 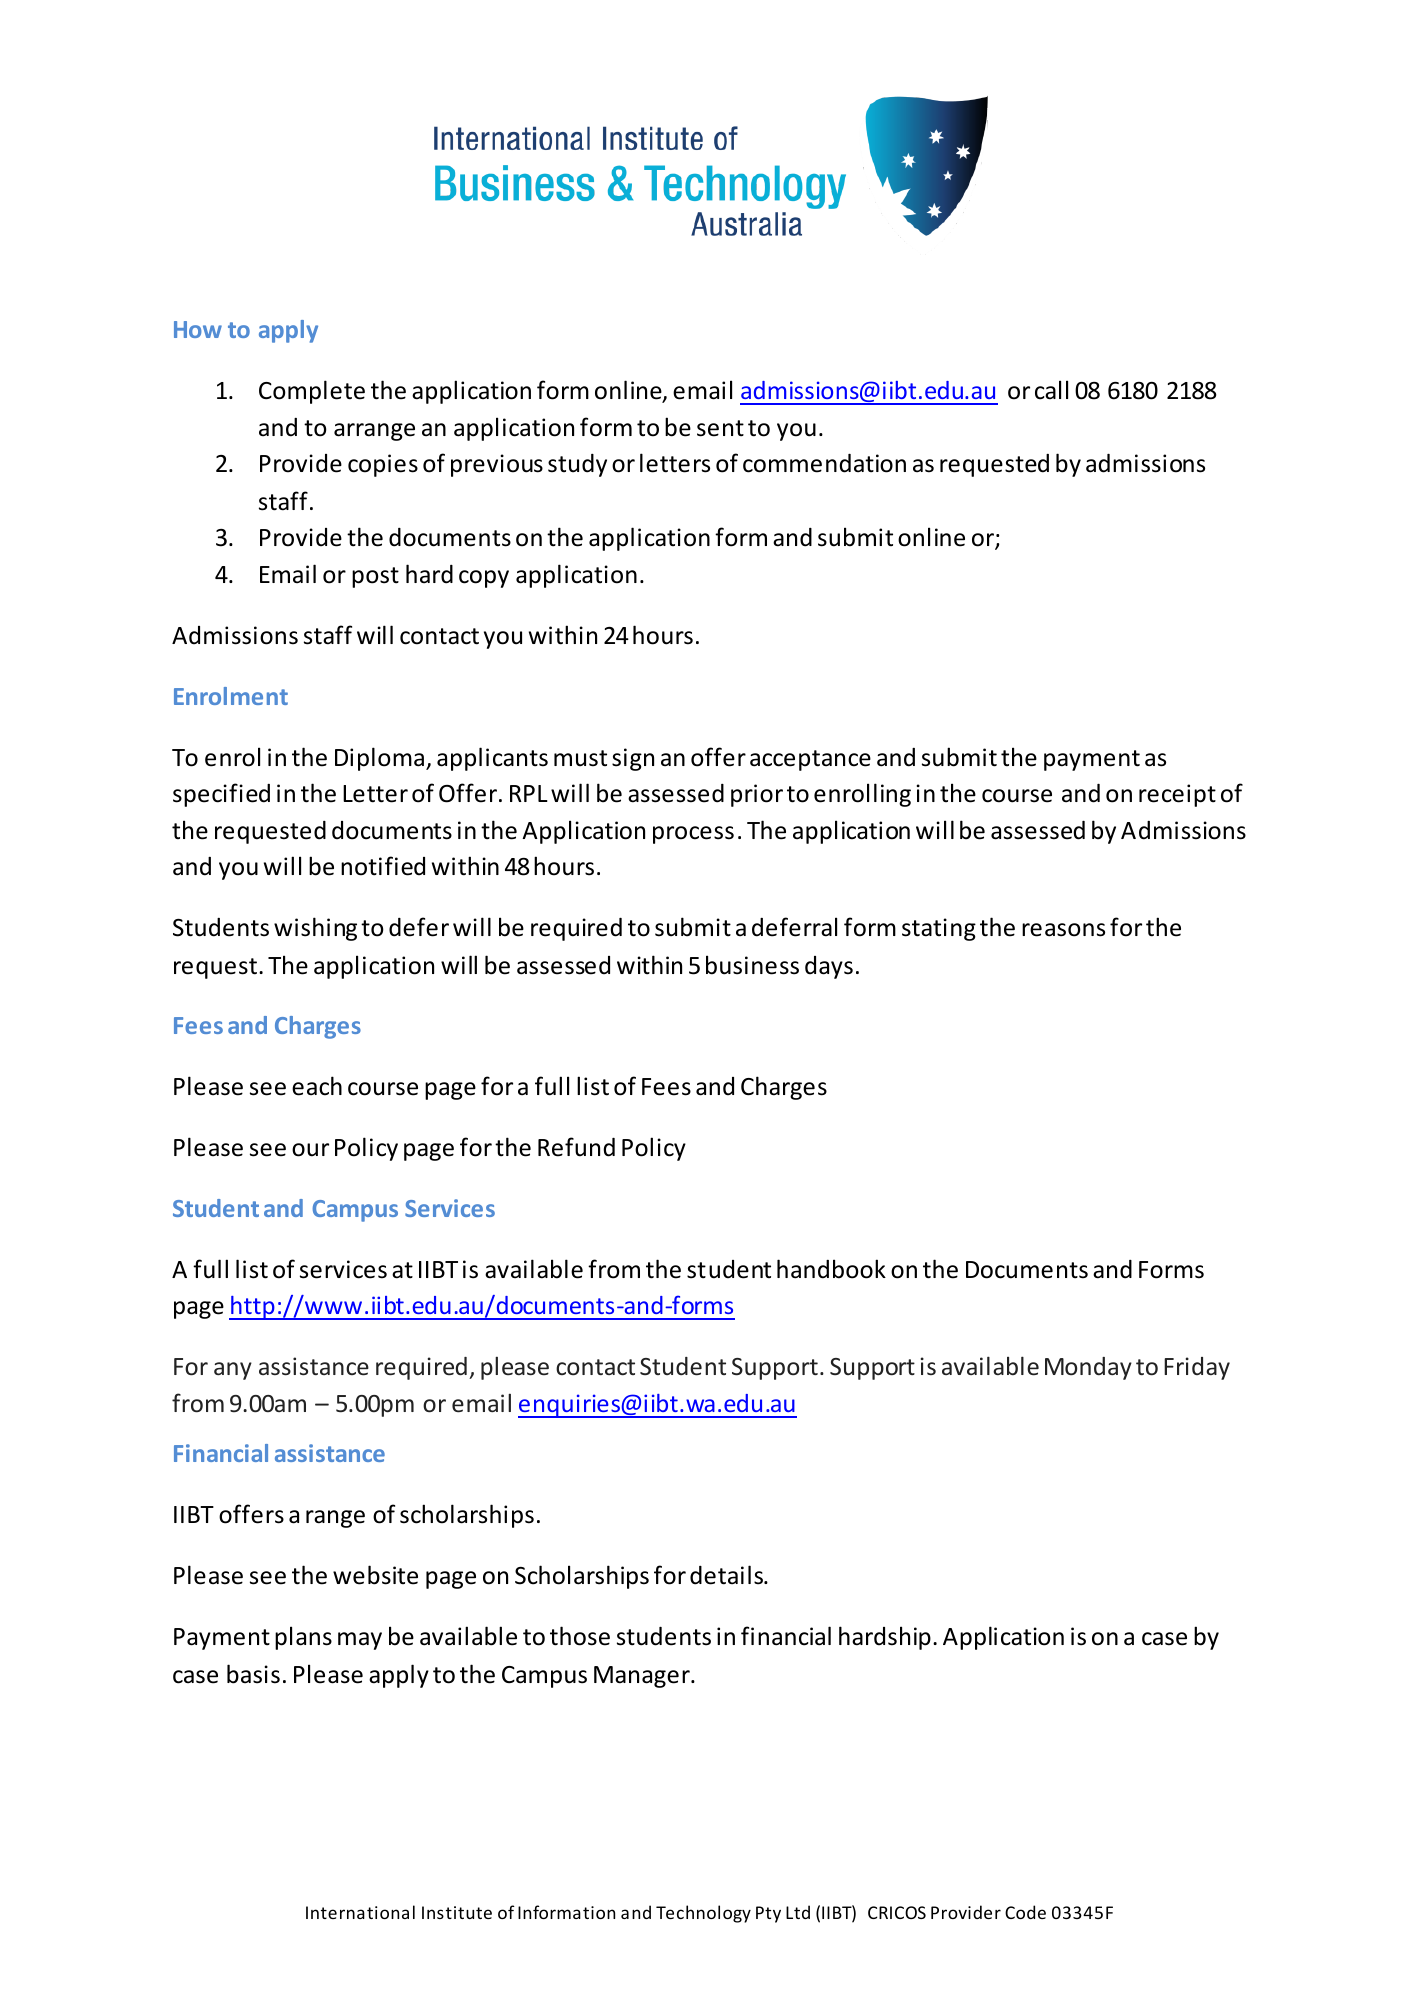 I want to click on details, so click(x=728, y=1575).
